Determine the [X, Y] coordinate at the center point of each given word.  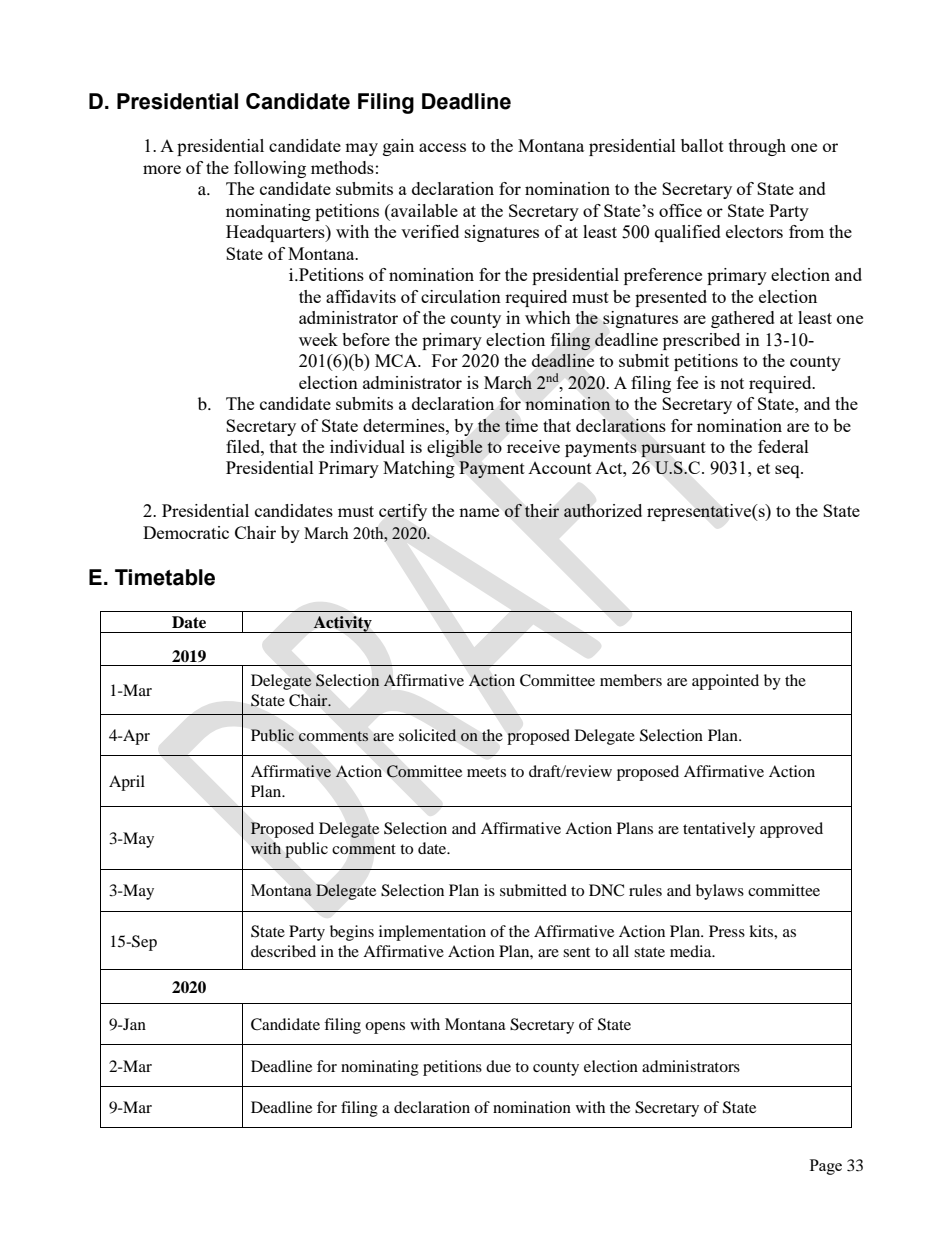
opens [385, 1028]
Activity [343, 624]
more [162, 169]
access [442, 147]
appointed [725, 682]
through [757, 147]
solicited [428, 735]
